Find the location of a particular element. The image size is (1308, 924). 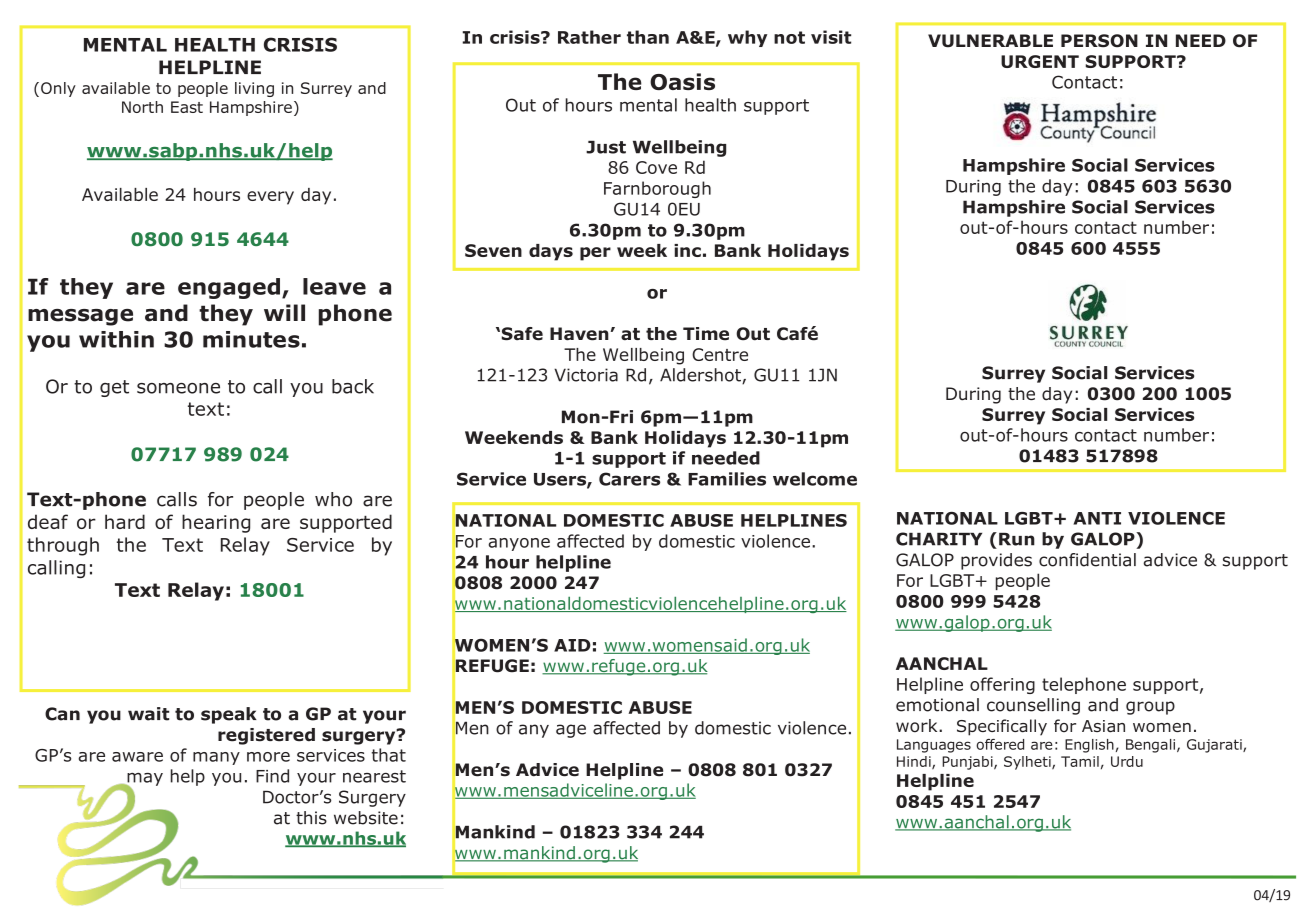

living is located at coordinates (254, 89).
